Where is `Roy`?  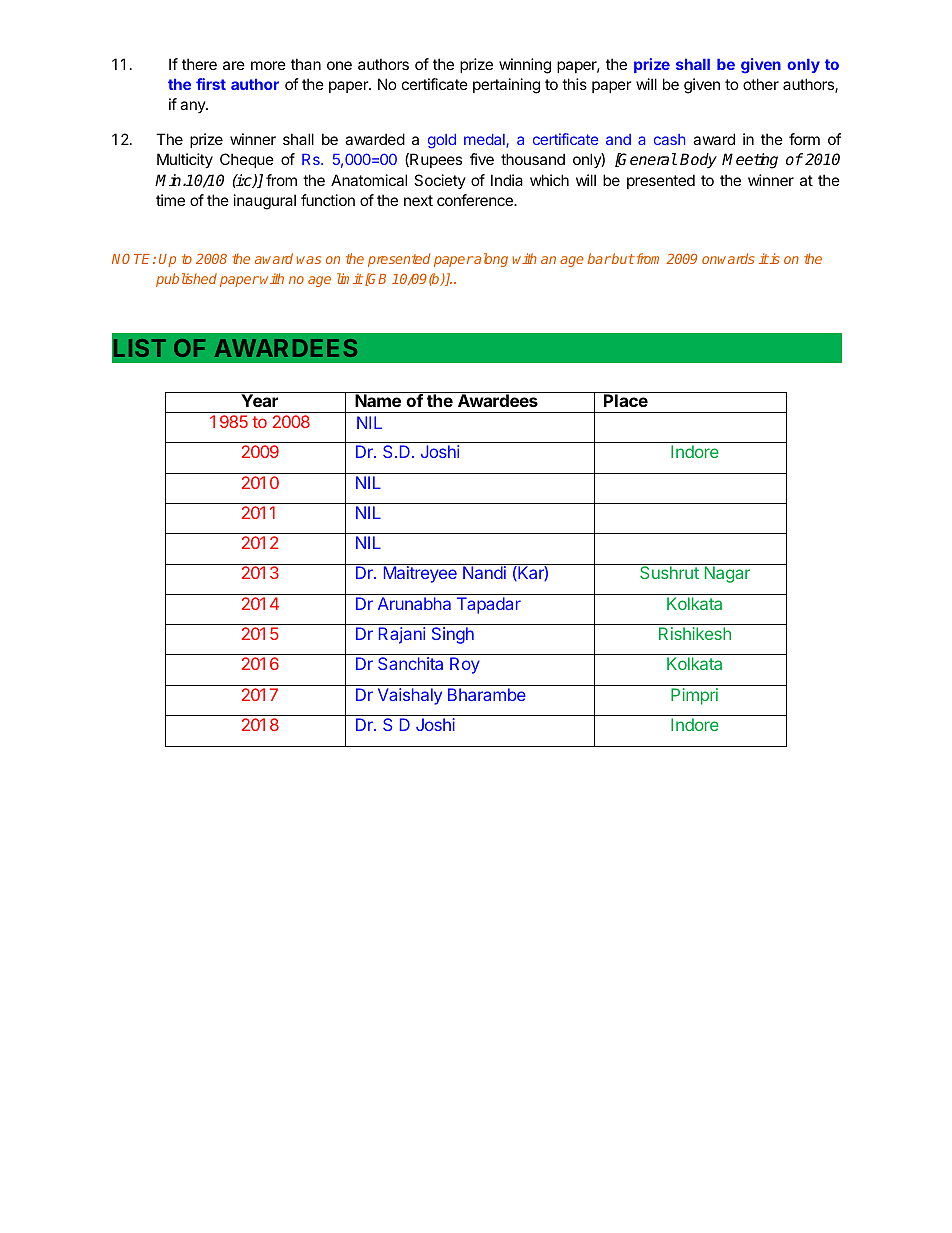
Roy is located at coordinates (465, 665).
